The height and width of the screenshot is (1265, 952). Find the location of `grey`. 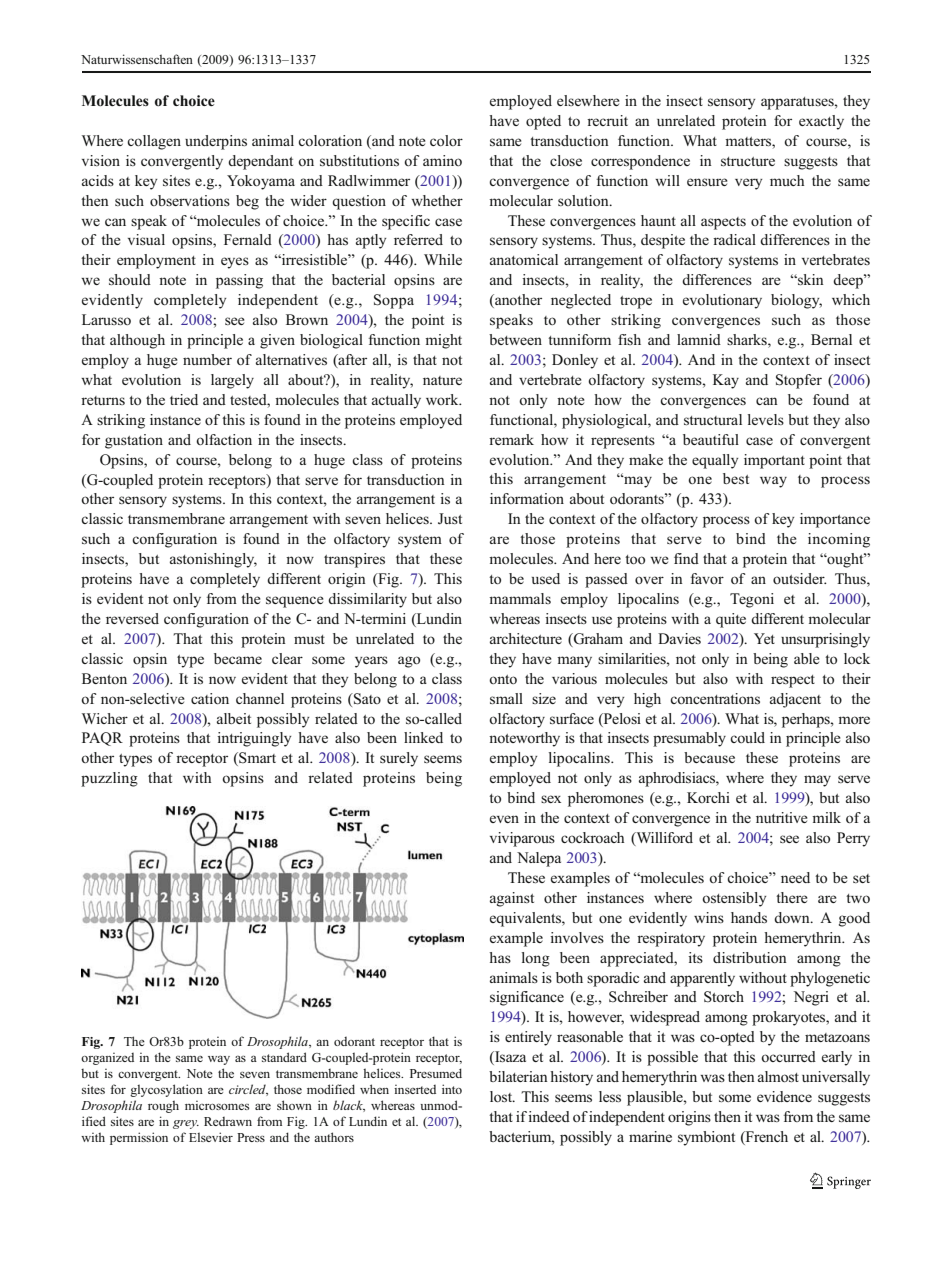

grey is located at coordinates (186, 1124).
